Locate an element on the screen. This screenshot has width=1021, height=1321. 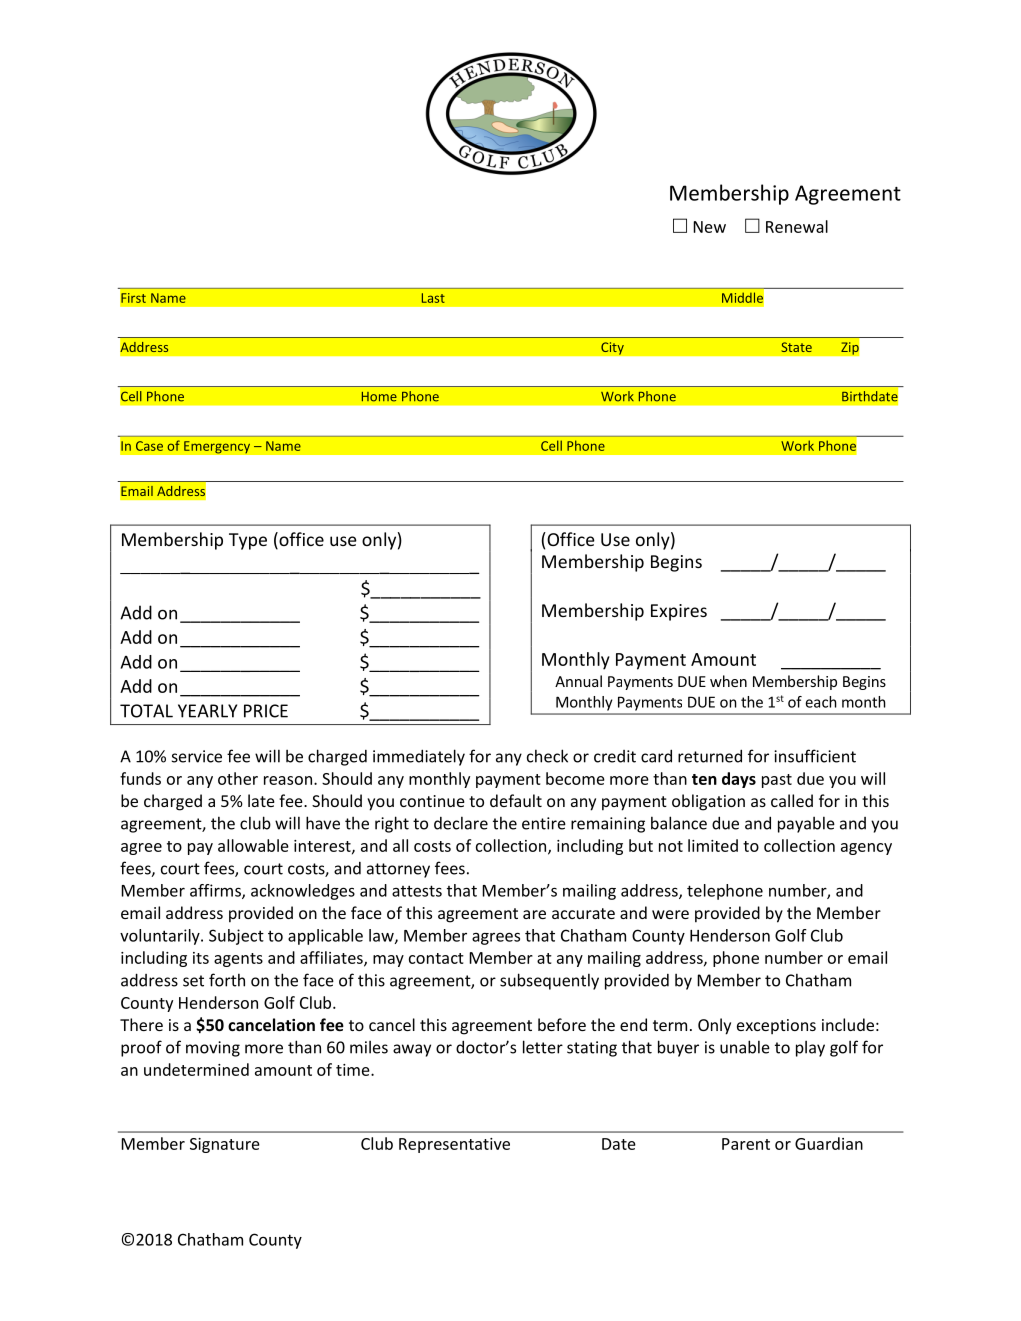
City is located at coordinates (612, 348).
